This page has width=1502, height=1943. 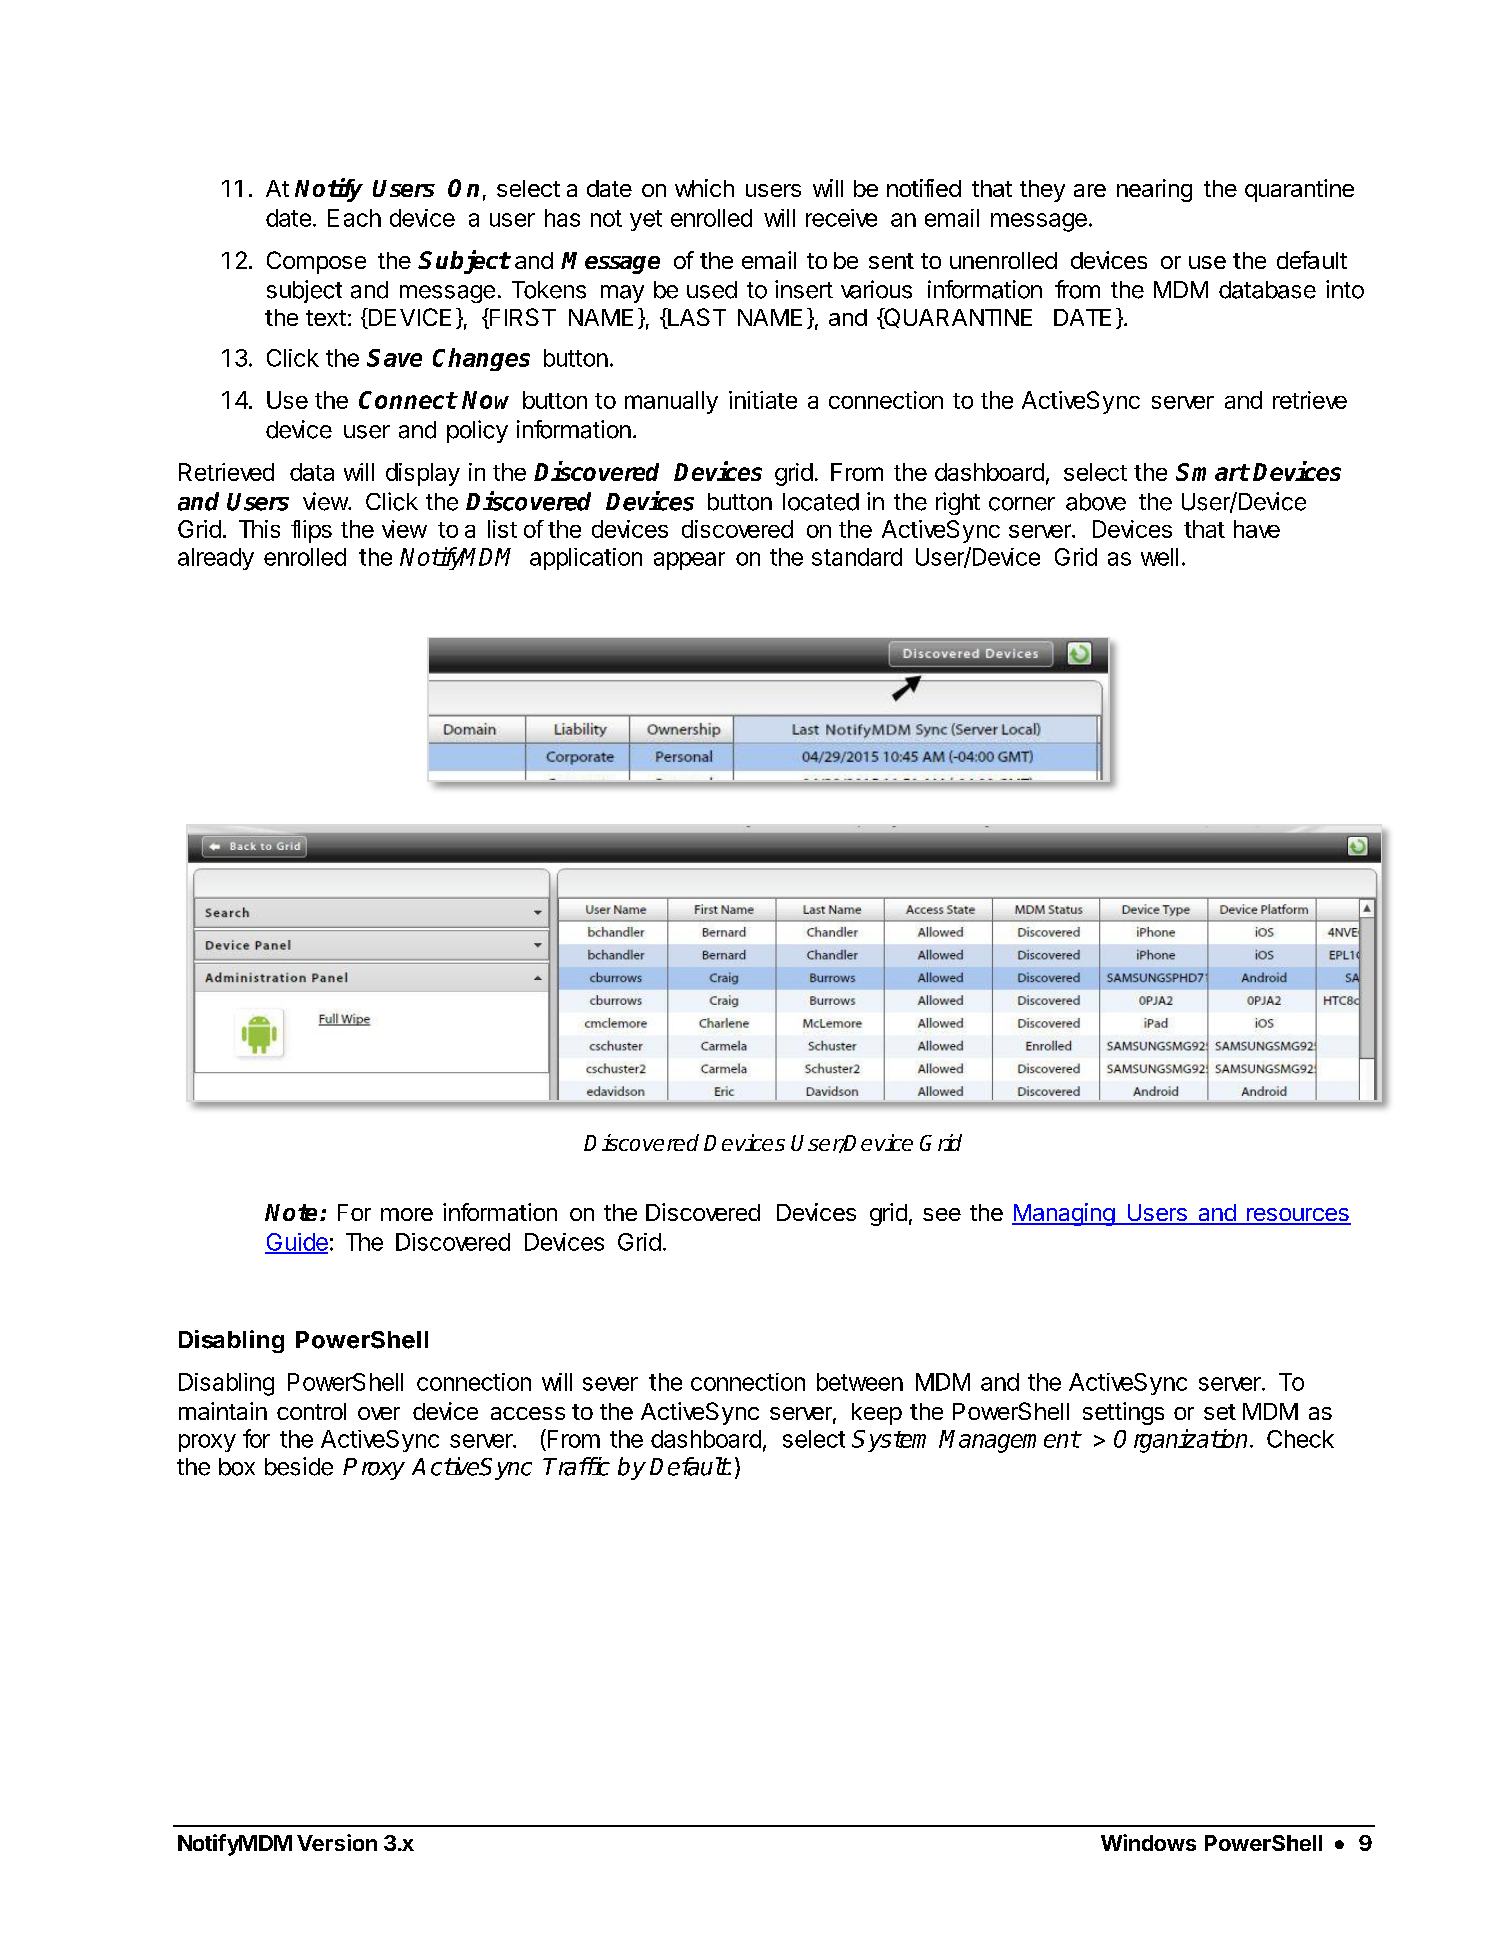 I want to click on flips, so click(x=311, y=531).
